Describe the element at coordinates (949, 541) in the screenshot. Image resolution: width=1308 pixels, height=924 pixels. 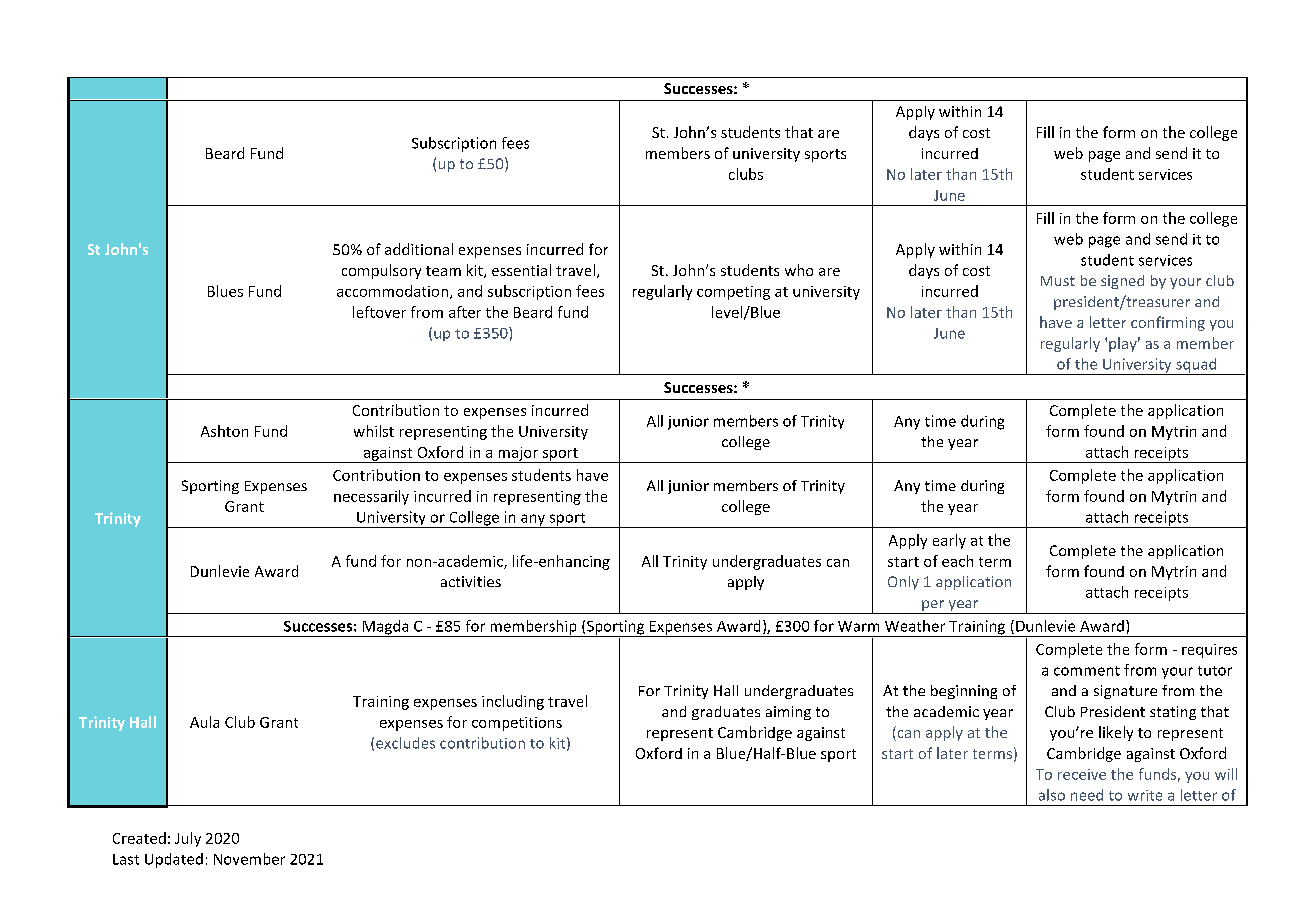
I see `early` at that location.
